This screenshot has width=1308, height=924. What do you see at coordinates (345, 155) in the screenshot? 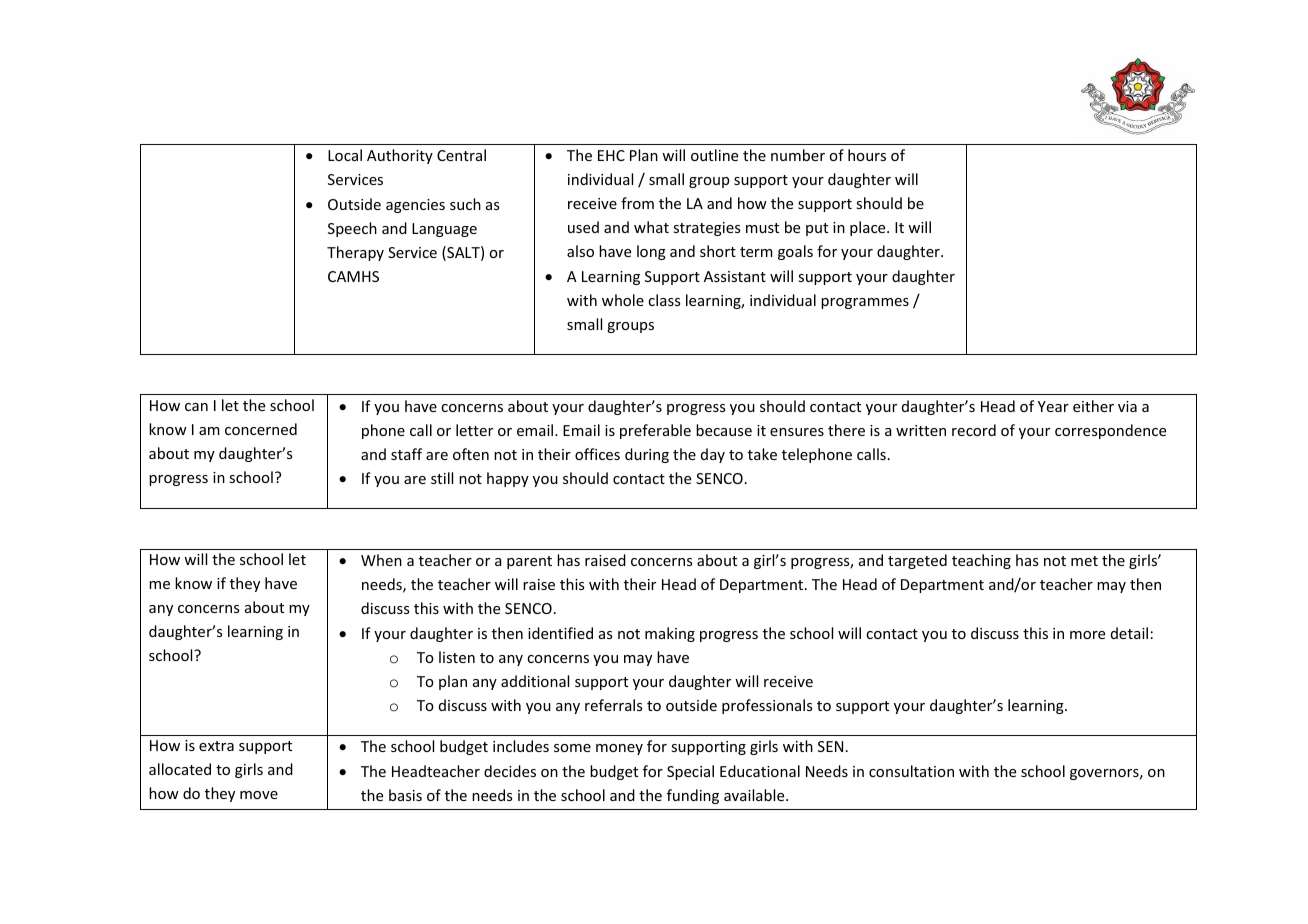
I see `Local` at bounding box center [345, 155].
